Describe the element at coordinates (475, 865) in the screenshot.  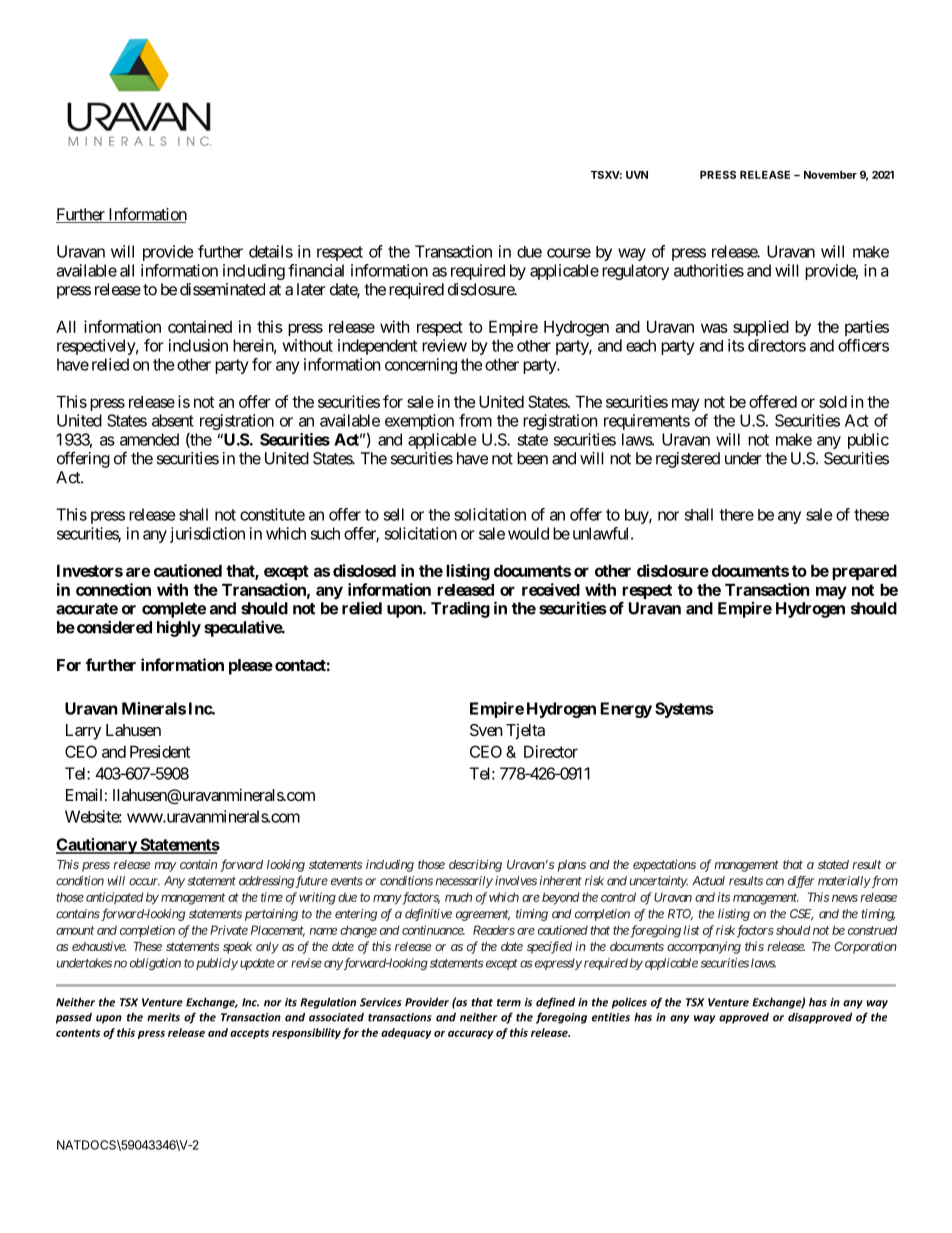
I see `describing` at that location.
